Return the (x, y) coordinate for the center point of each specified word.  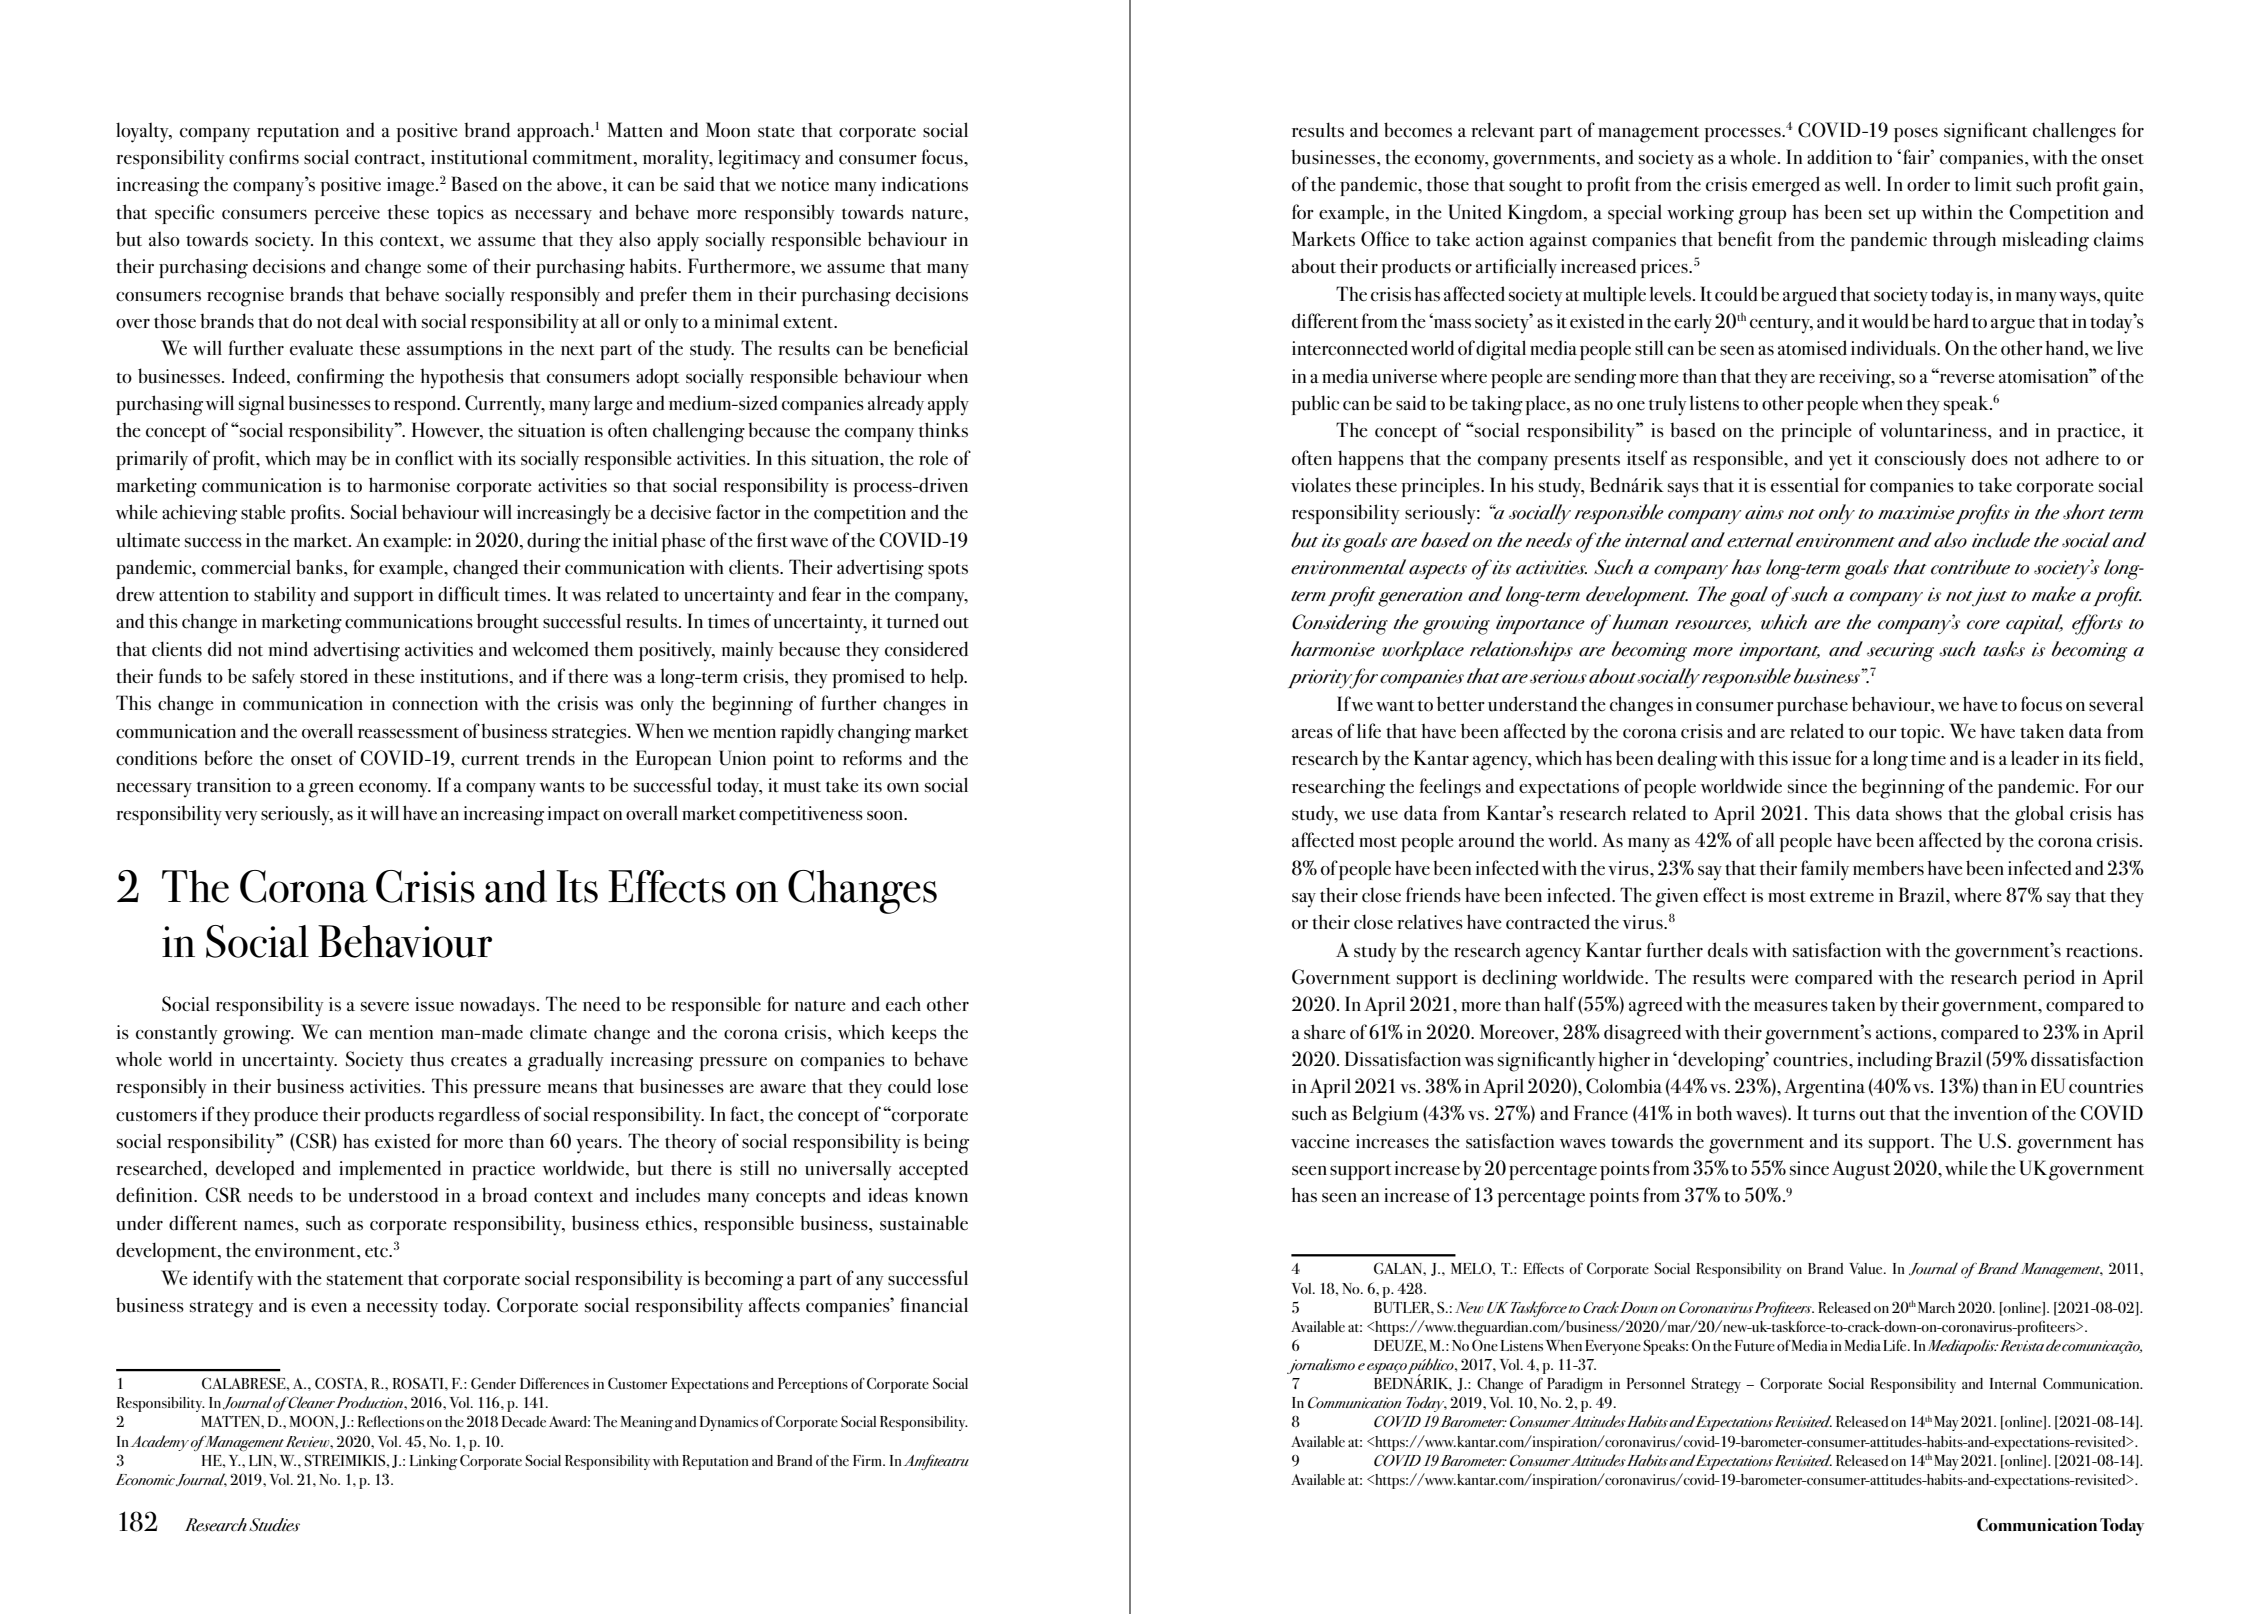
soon (886, 816)
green (331, 790)
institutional (479, 157)
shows (1919, 813)
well (1861, 184)
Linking (433, 1462)
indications (925, 184)
